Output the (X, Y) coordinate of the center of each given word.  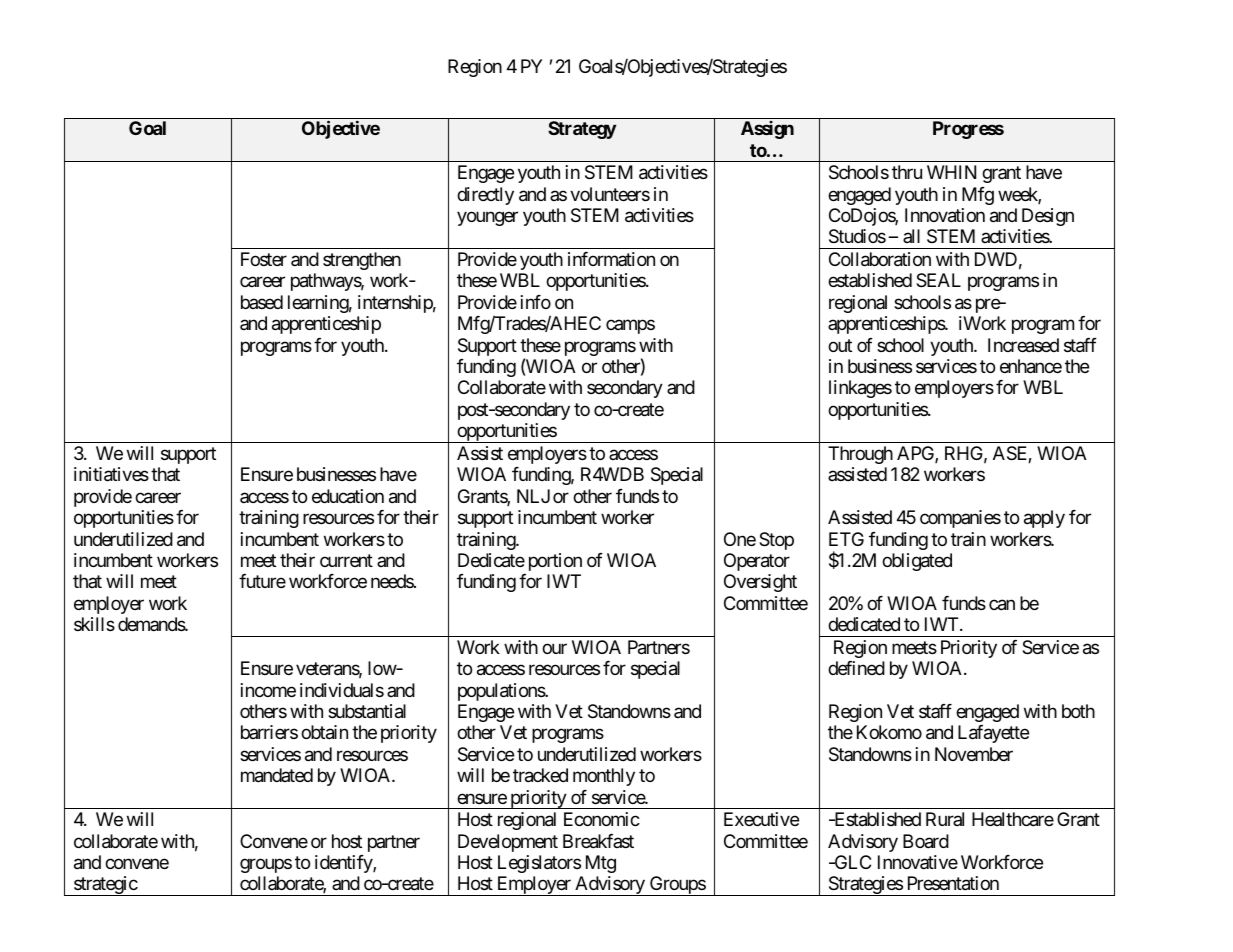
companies (960, 519)
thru (907, 172)
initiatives (111, 474)
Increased (1023, 345)
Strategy (582, 130)
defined (856, 668)
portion (555, 562)
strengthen (362, 261)
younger (487, 218)
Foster (264, 259)
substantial (367, 711)
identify (344, 864)
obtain (324, 732)
